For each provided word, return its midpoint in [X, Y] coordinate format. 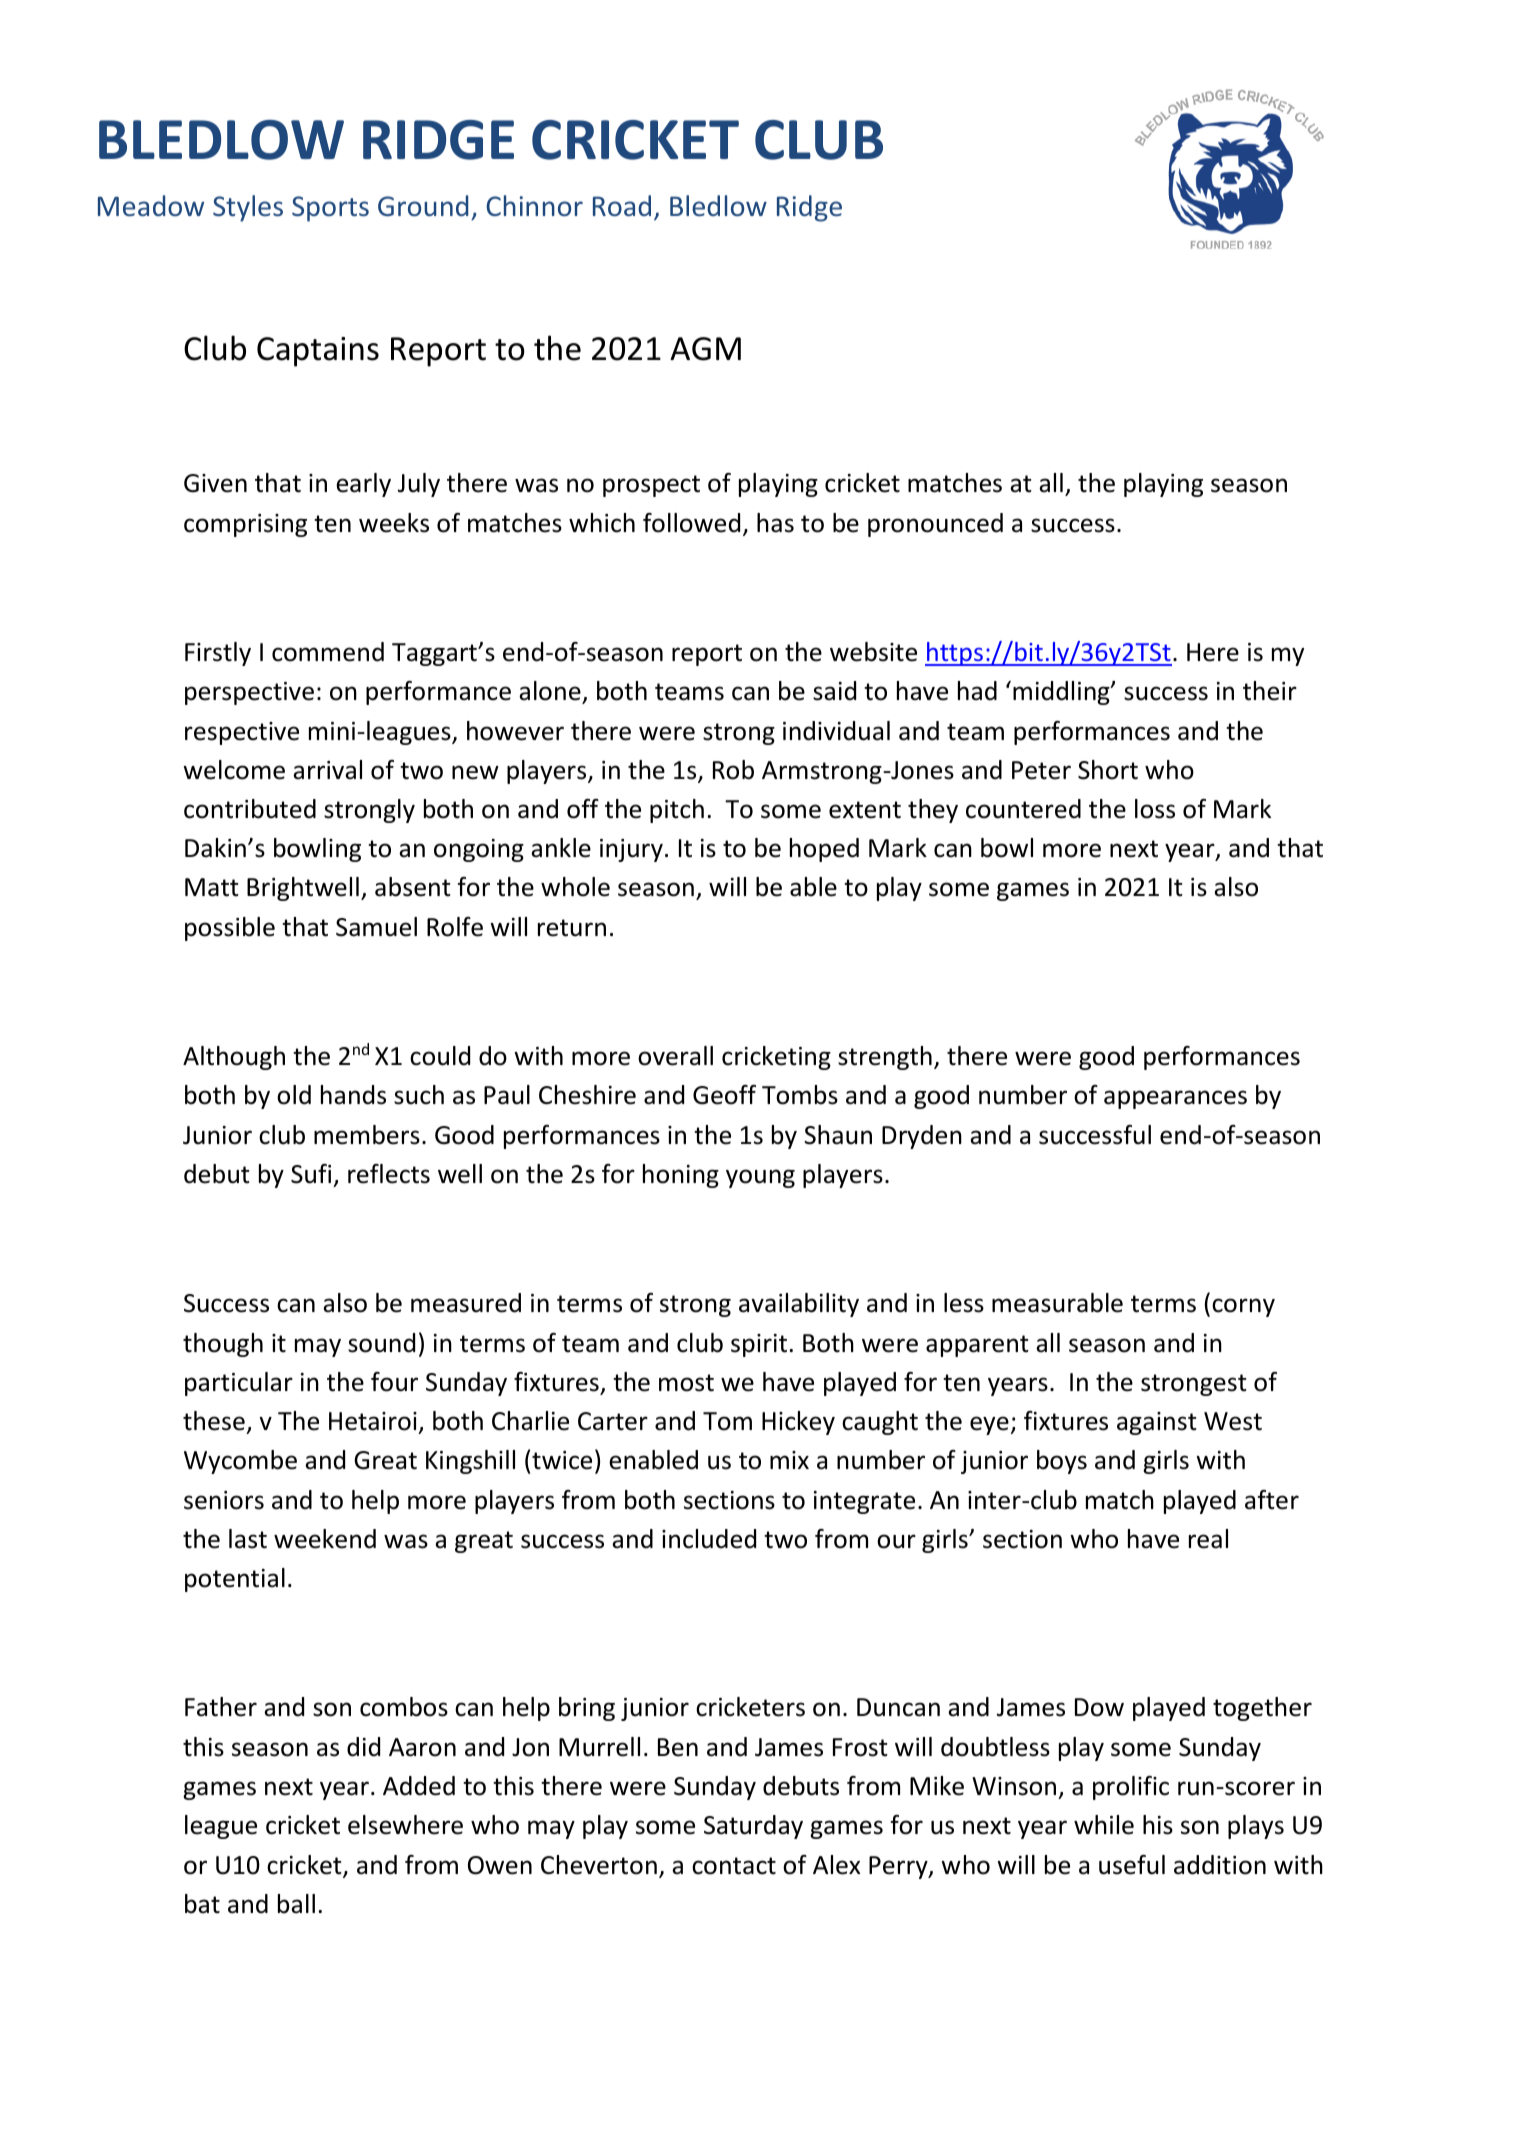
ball [296, 1904]
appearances [1175, 1099]
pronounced [935, 525]
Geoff [724, 1095]
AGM [705, 349]
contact [734, 1866]
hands [353, 1095]
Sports [330, 209]
